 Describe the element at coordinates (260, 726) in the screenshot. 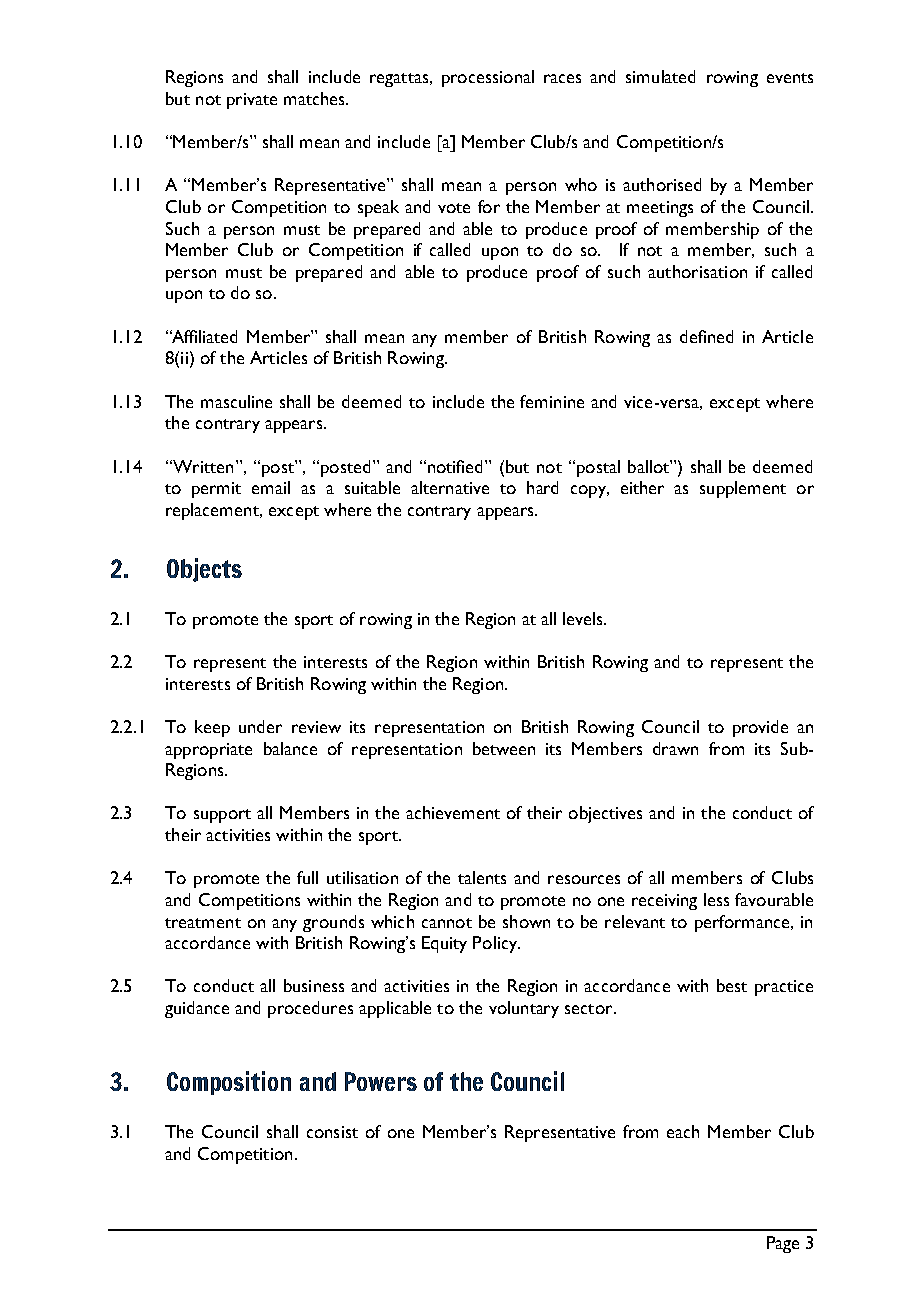

I see `under` at that location.
